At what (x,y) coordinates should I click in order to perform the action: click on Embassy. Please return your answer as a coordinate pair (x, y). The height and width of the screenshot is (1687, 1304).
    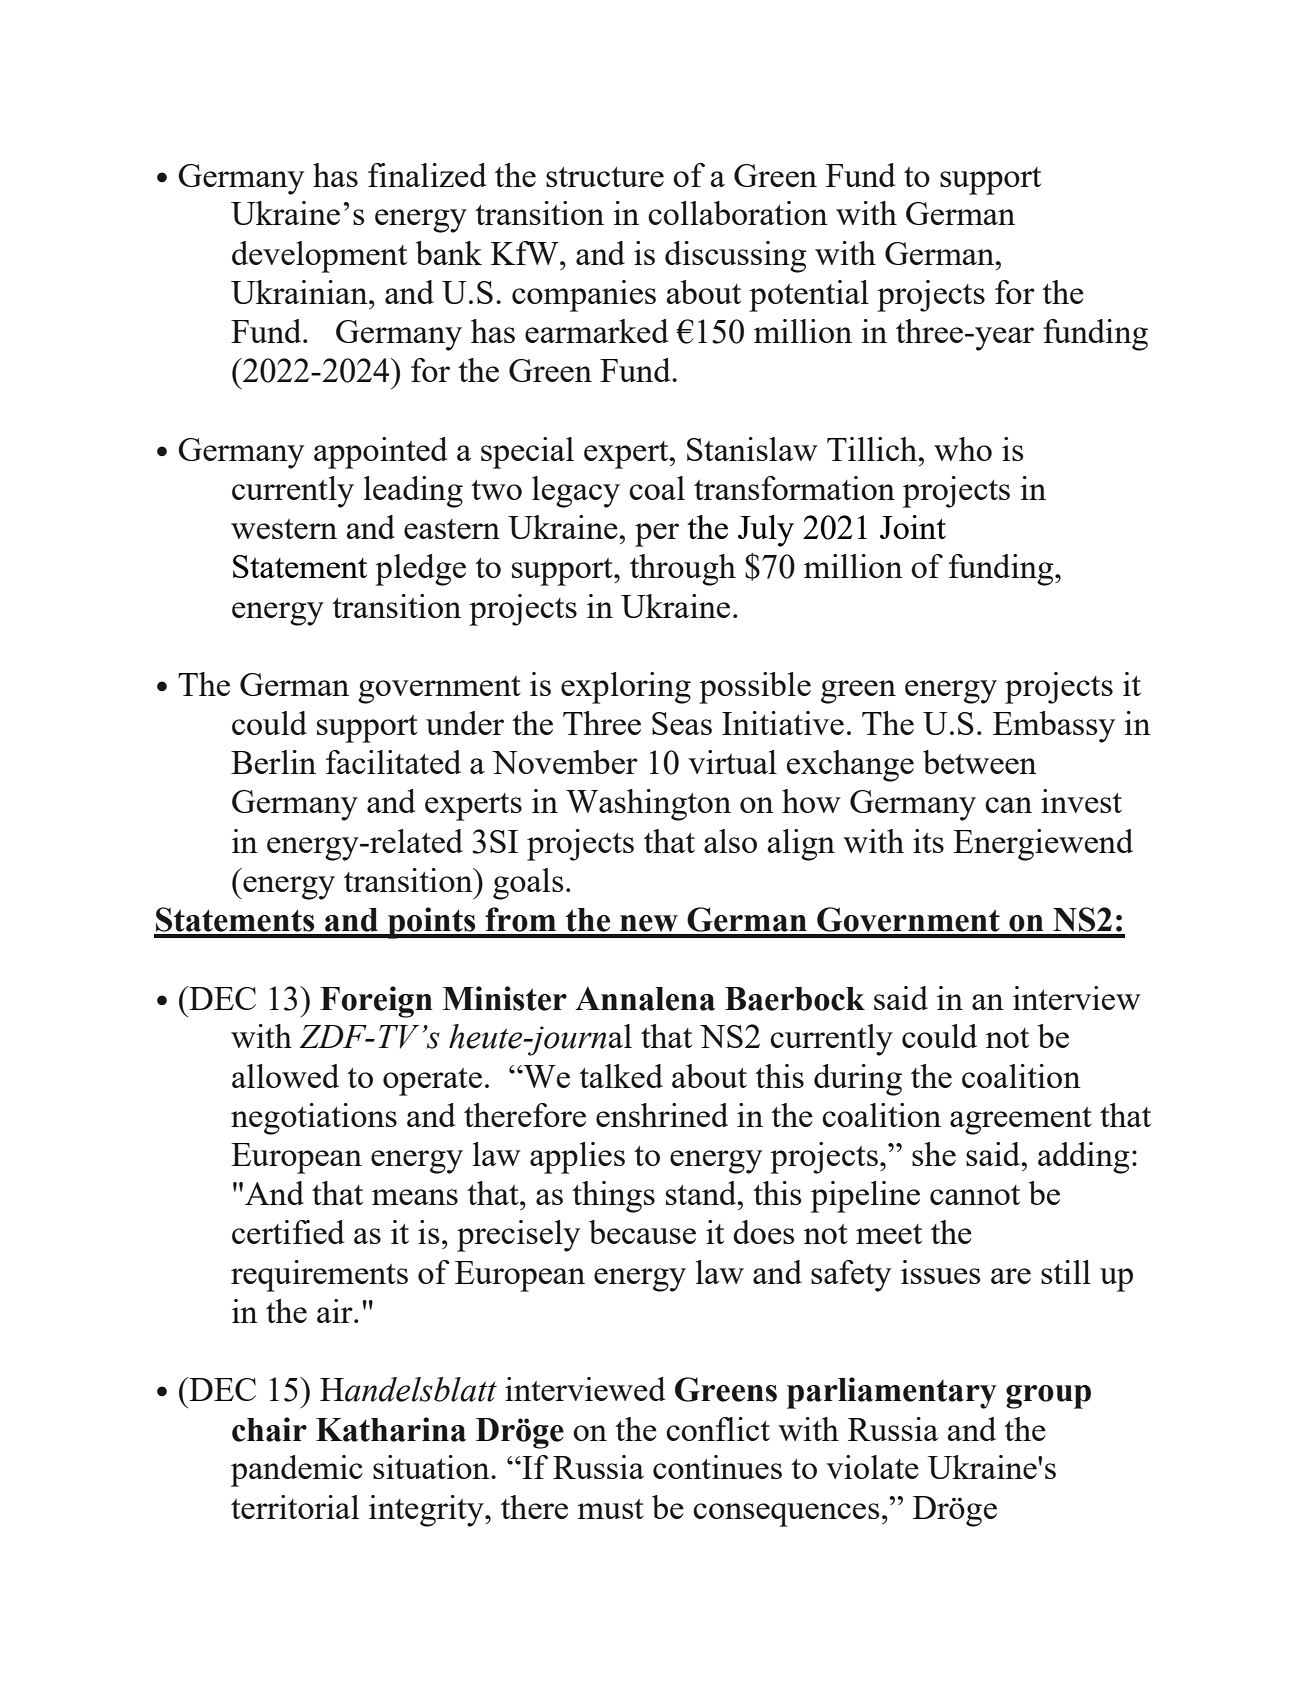
    Looking at the image, I should click on (1054, 727).
